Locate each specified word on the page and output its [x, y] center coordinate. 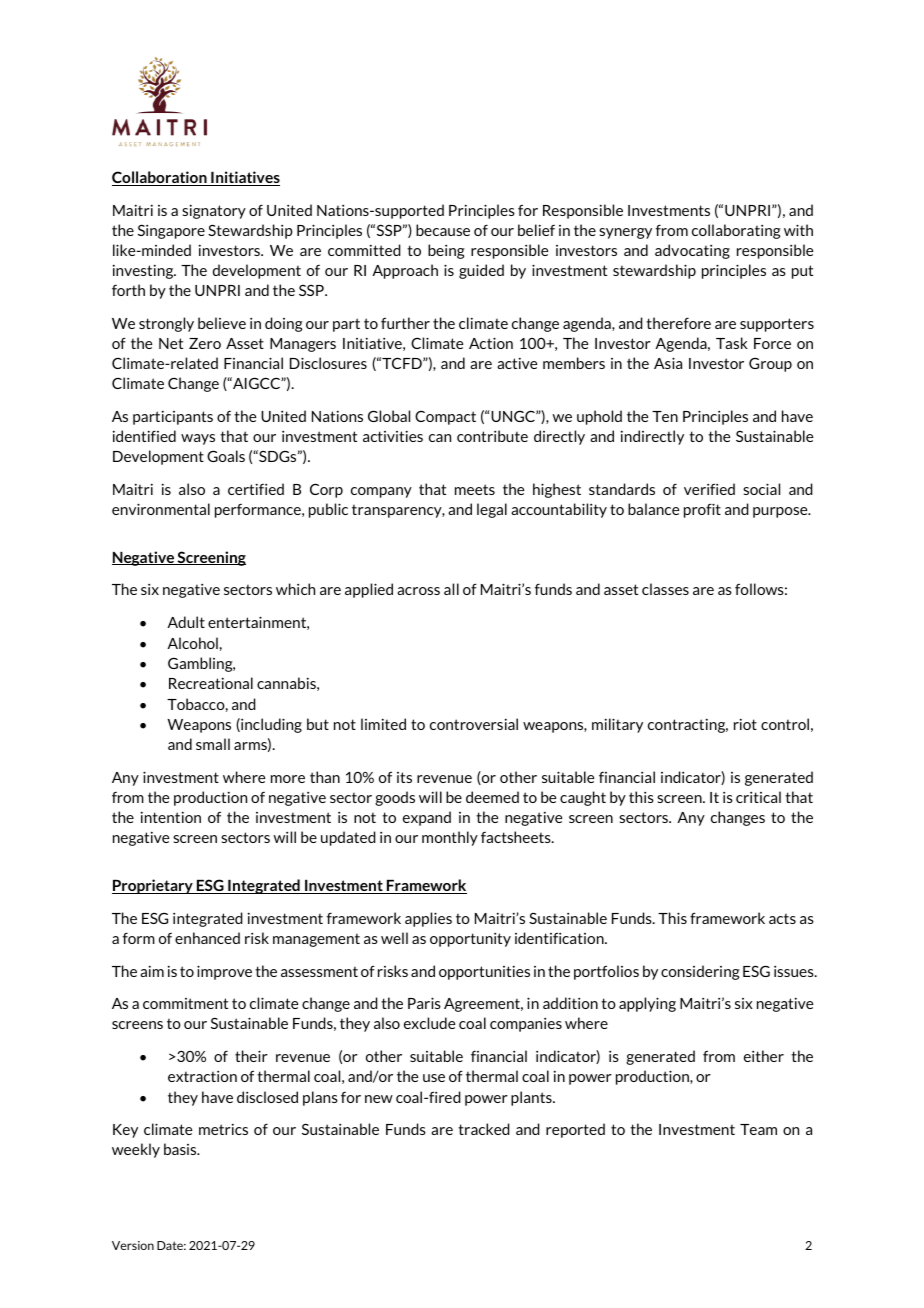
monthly [450, 838]
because [443, 230]
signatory [214, 211]
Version [133, 1245]
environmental [161, 509]
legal [492, 510]
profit [702, 510]
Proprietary [153, 886]
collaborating [736, 231]
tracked [484, 1129]
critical [758, 797]
